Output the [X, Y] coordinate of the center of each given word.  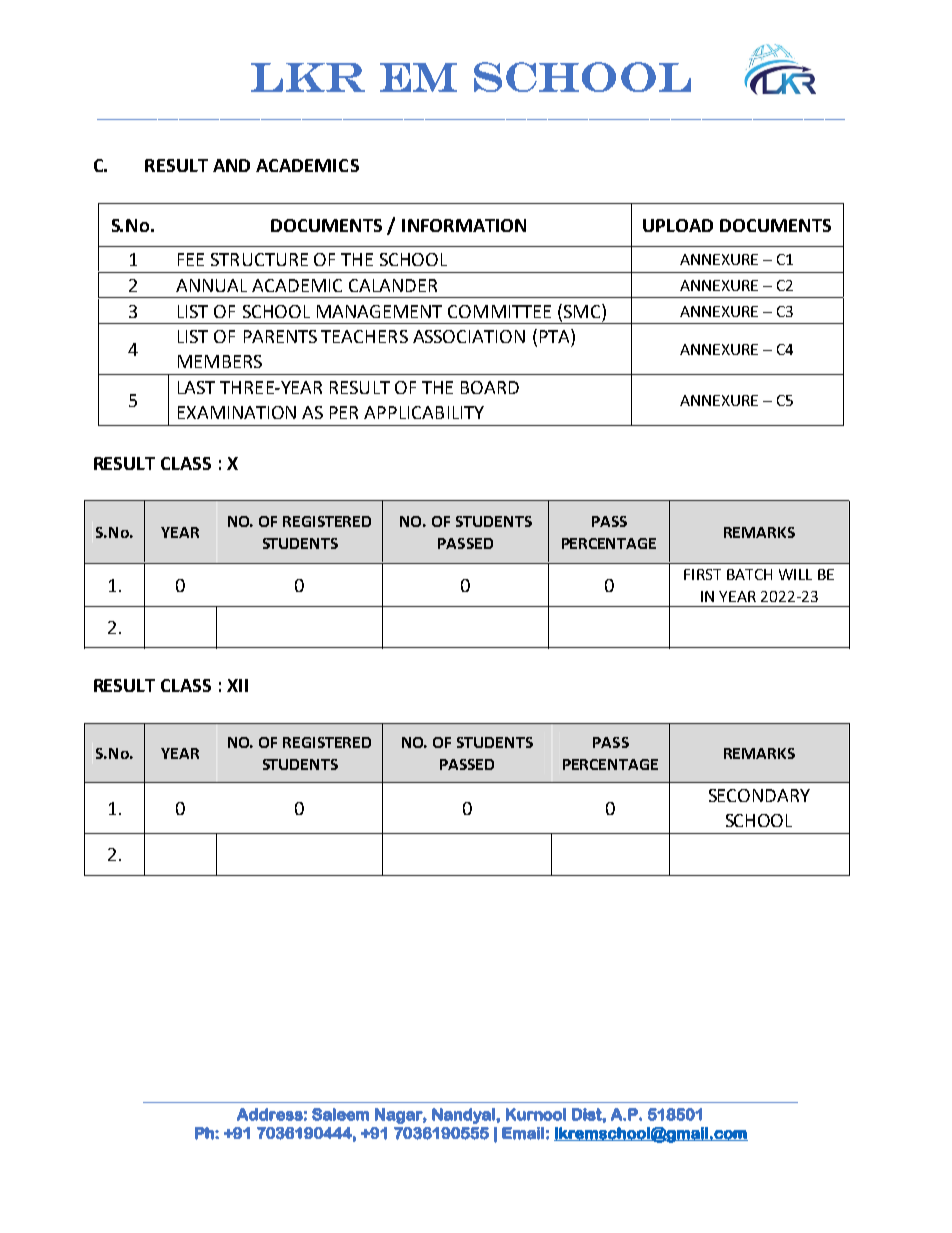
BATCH [749, 574]
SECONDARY [759, 795]
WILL [795, 574]
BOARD [490, 387]
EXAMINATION [237, 412]
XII [237, 685]
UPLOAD [678, 225]
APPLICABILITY [424, 412]
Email [523, 1133]
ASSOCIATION [469, 336]
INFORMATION [464, 225]
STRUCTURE [259, 259]
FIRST [702, 574]
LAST [196, 387]
